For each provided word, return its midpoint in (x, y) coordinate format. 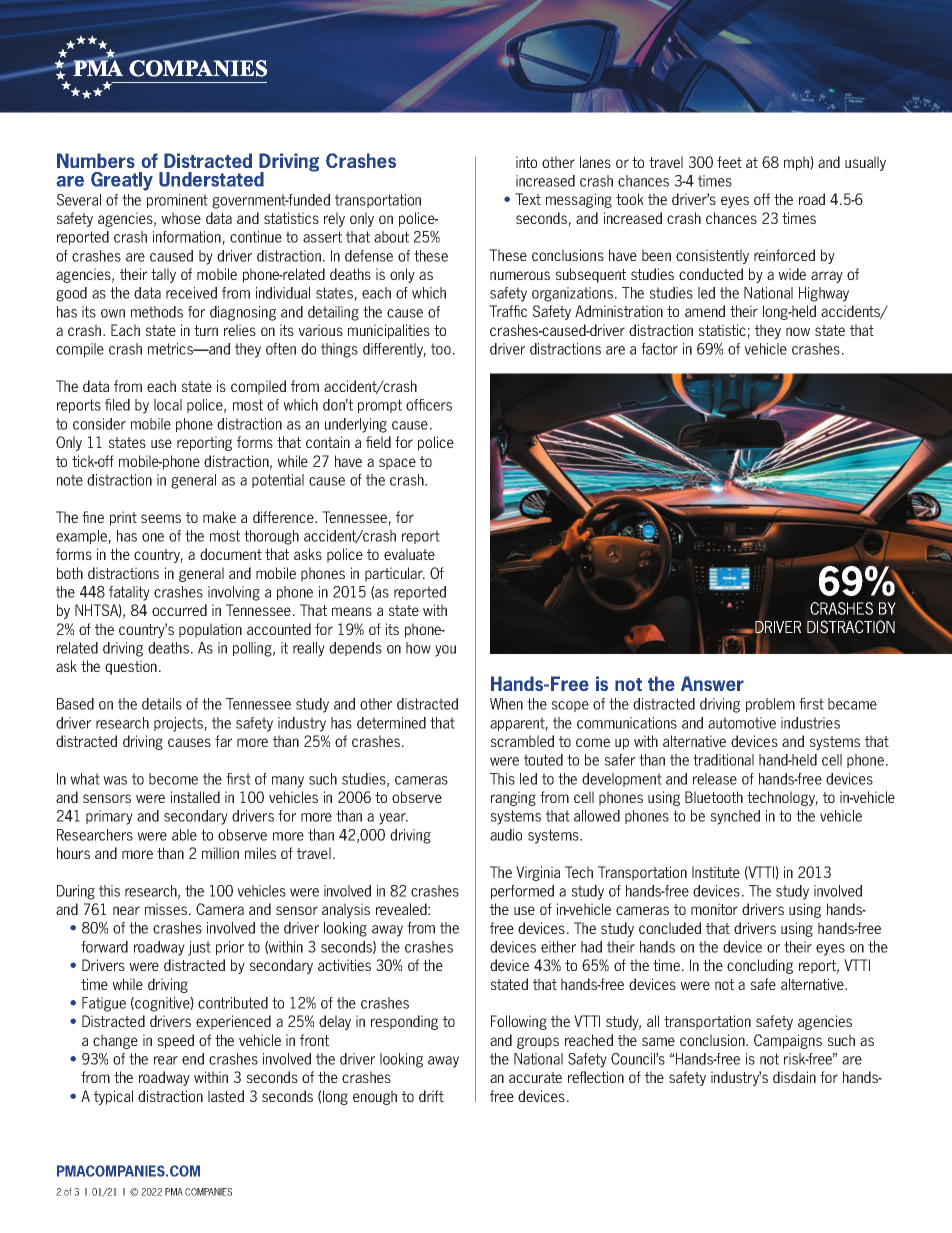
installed (195, 797)
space (397, 464)
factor (659, 349)
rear (166, 1060)
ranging (513, 798)
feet (729, 162)
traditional (723, 760)
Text (528, 199)
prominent (177, 201)
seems (161, 518)
